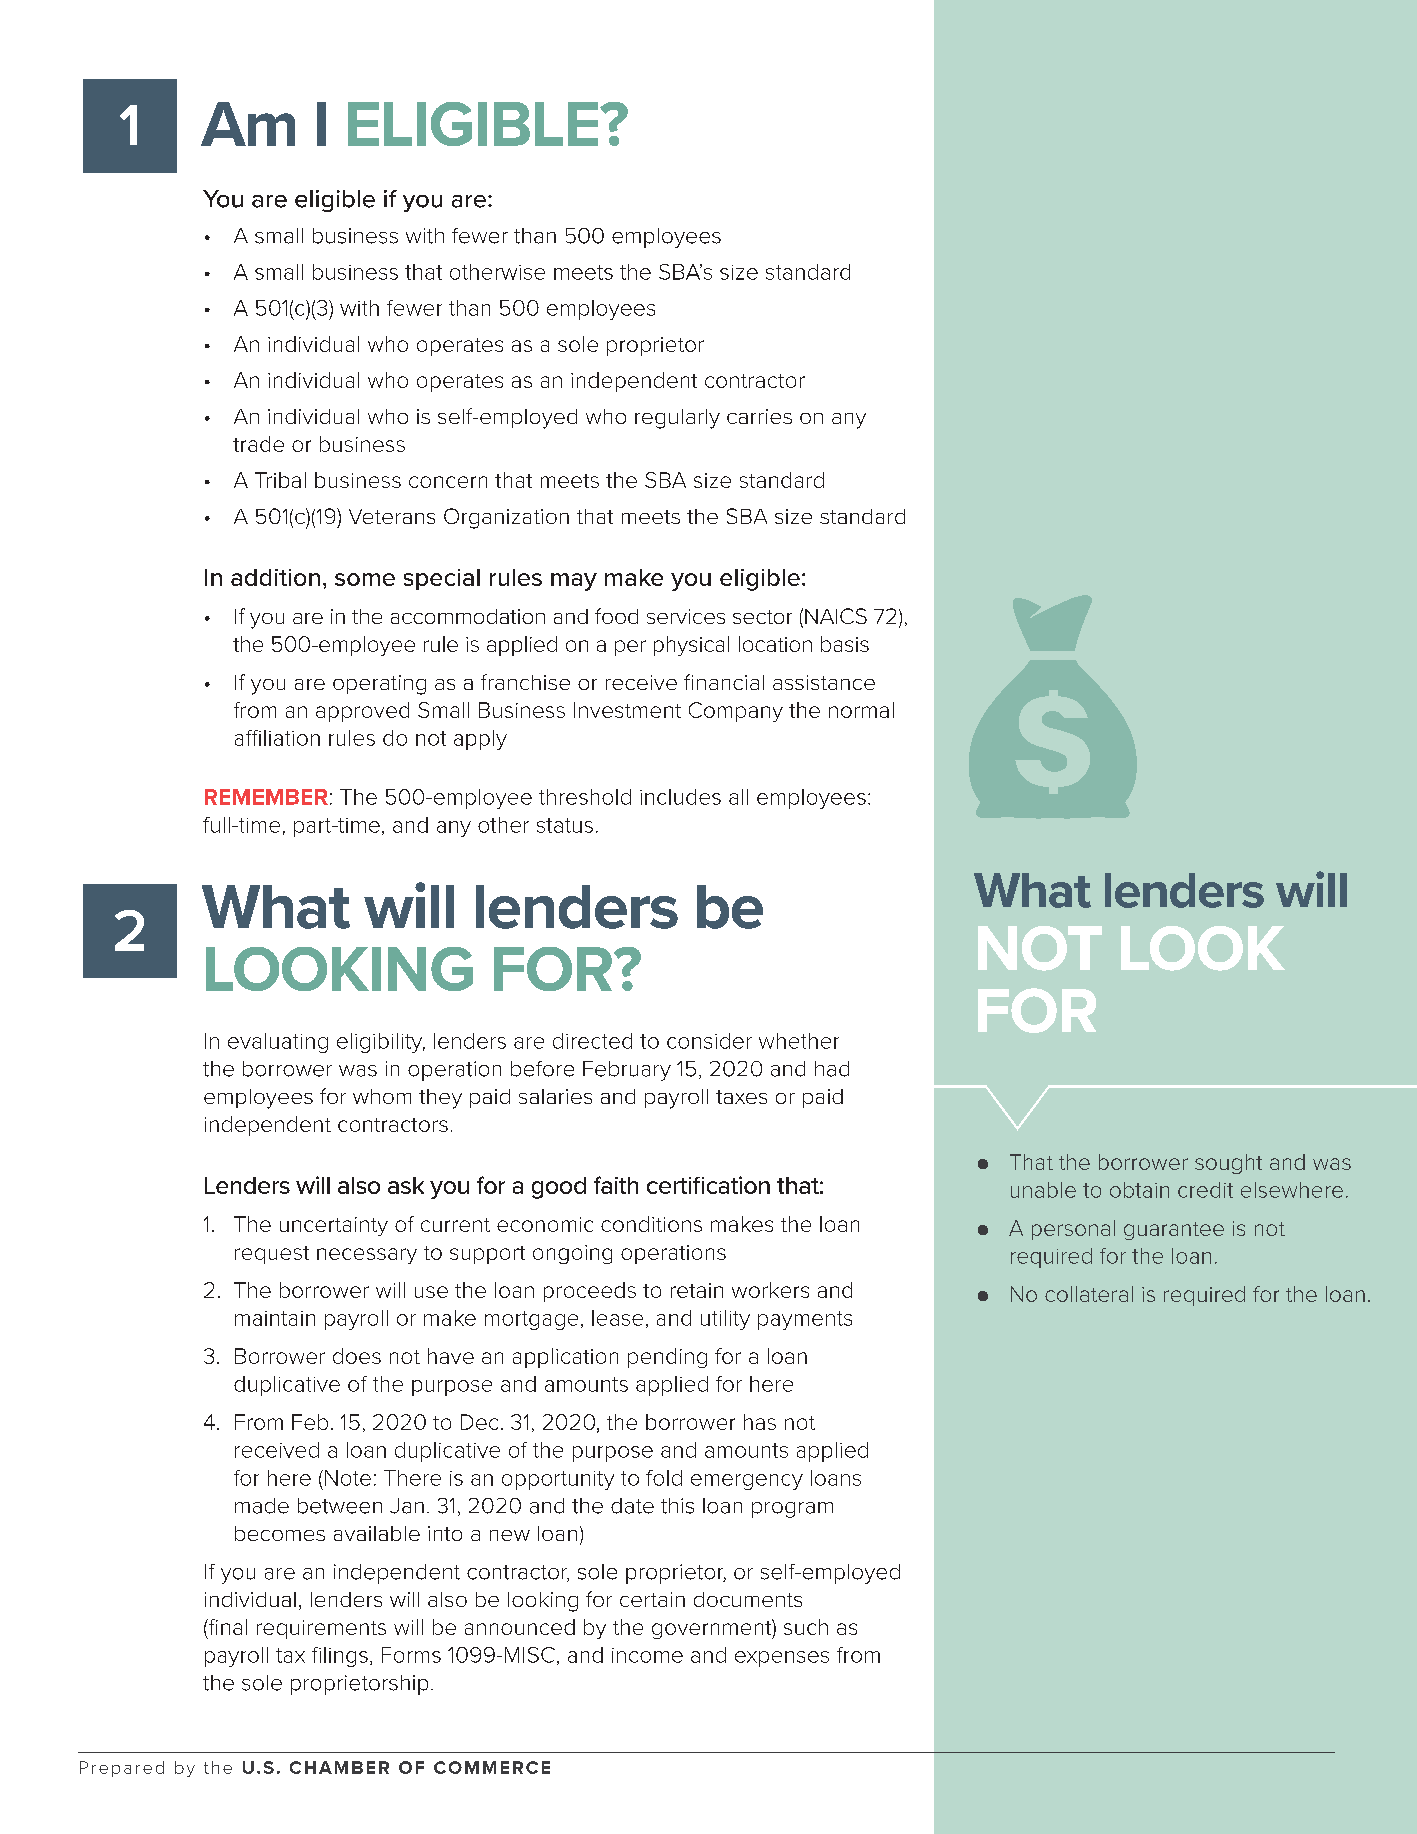 The image size is (1417, 1834). What do you see at coordinates (836, 616) in the image?
I see `NAICS` at bounding box center [836, 616].
